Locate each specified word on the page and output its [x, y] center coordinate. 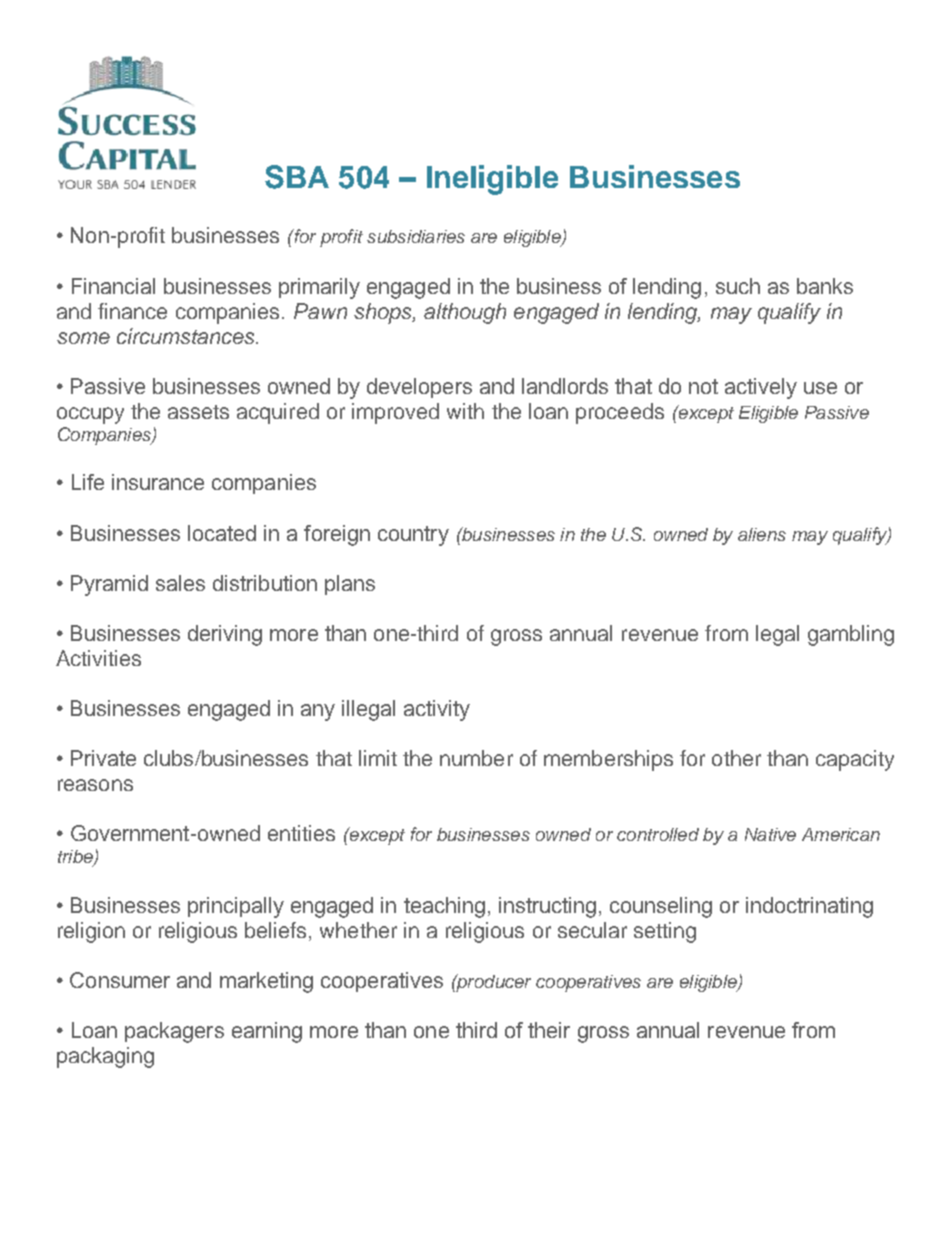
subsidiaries [416, 236]
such [738, 286]
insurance [158, 482]
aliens [762, 534]
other [736, 758]
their [549, 1030]
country [413, 536]
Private [103, 758]
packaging [105, 1057]
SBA [297, 177]
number [476, 758]
